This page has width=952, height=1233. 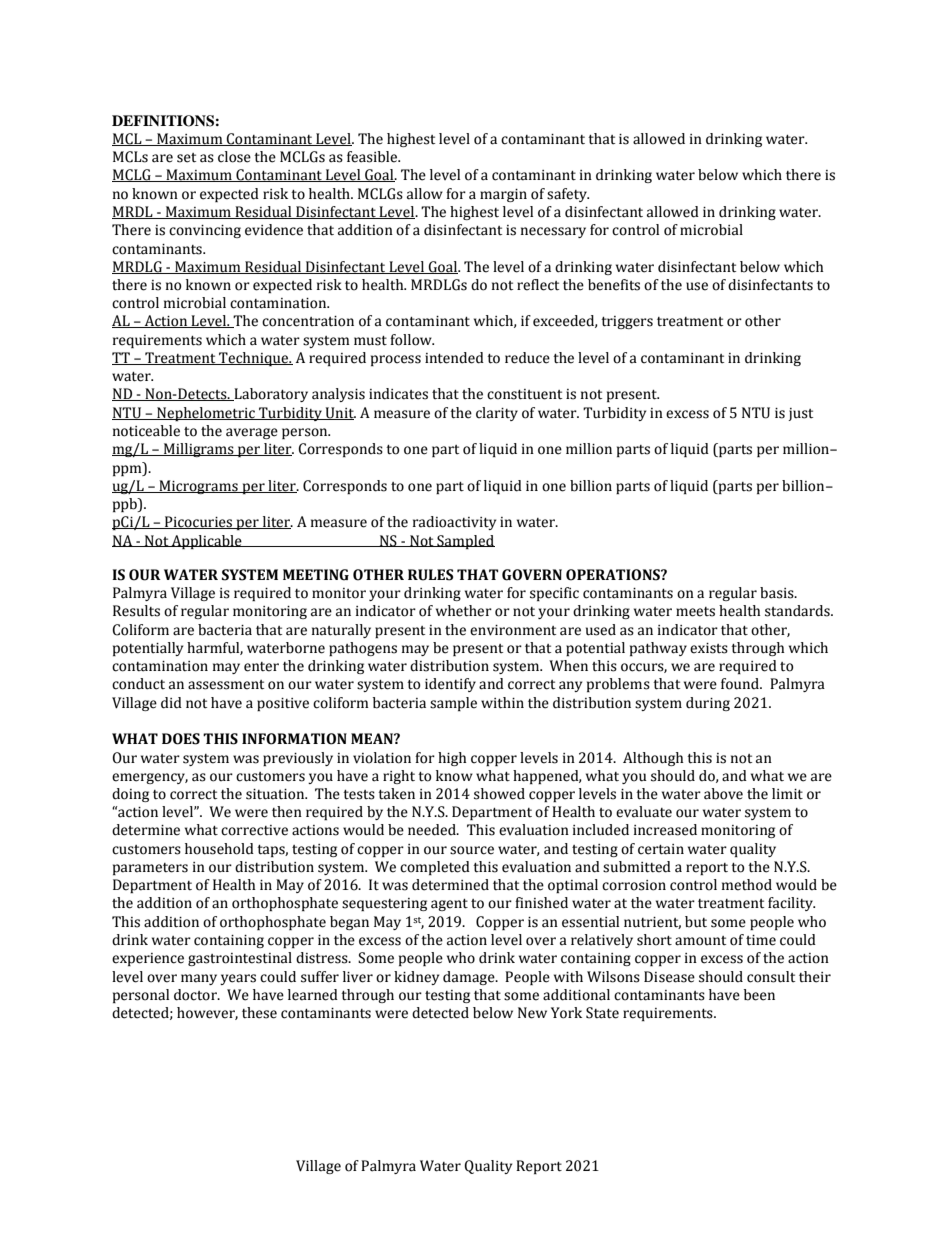 What do you see at coordinates (800, 414) in the page?
I see `just` at bounding box center [800, 414].
